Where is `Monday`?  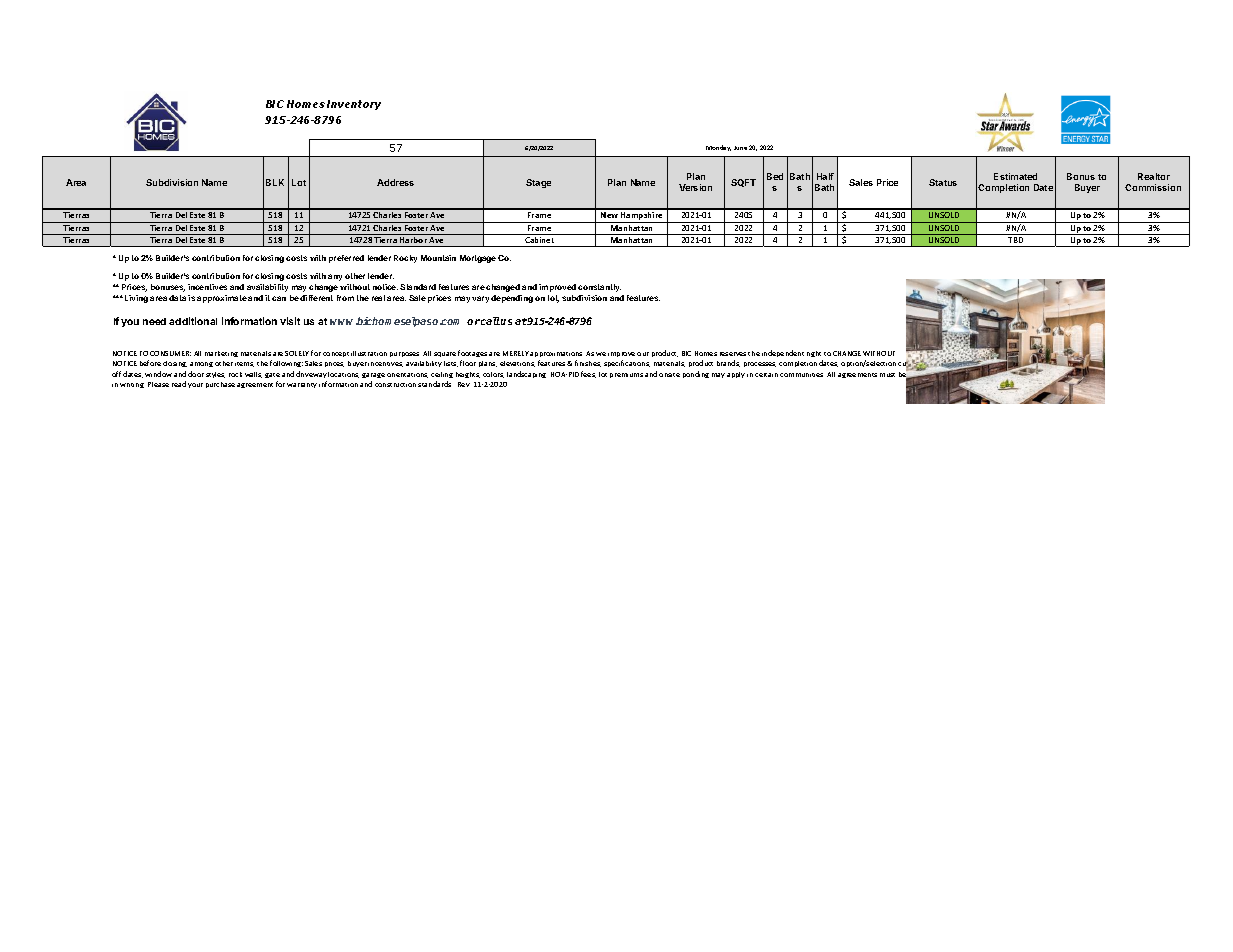
Monday is located at coordinates (718, 148).
